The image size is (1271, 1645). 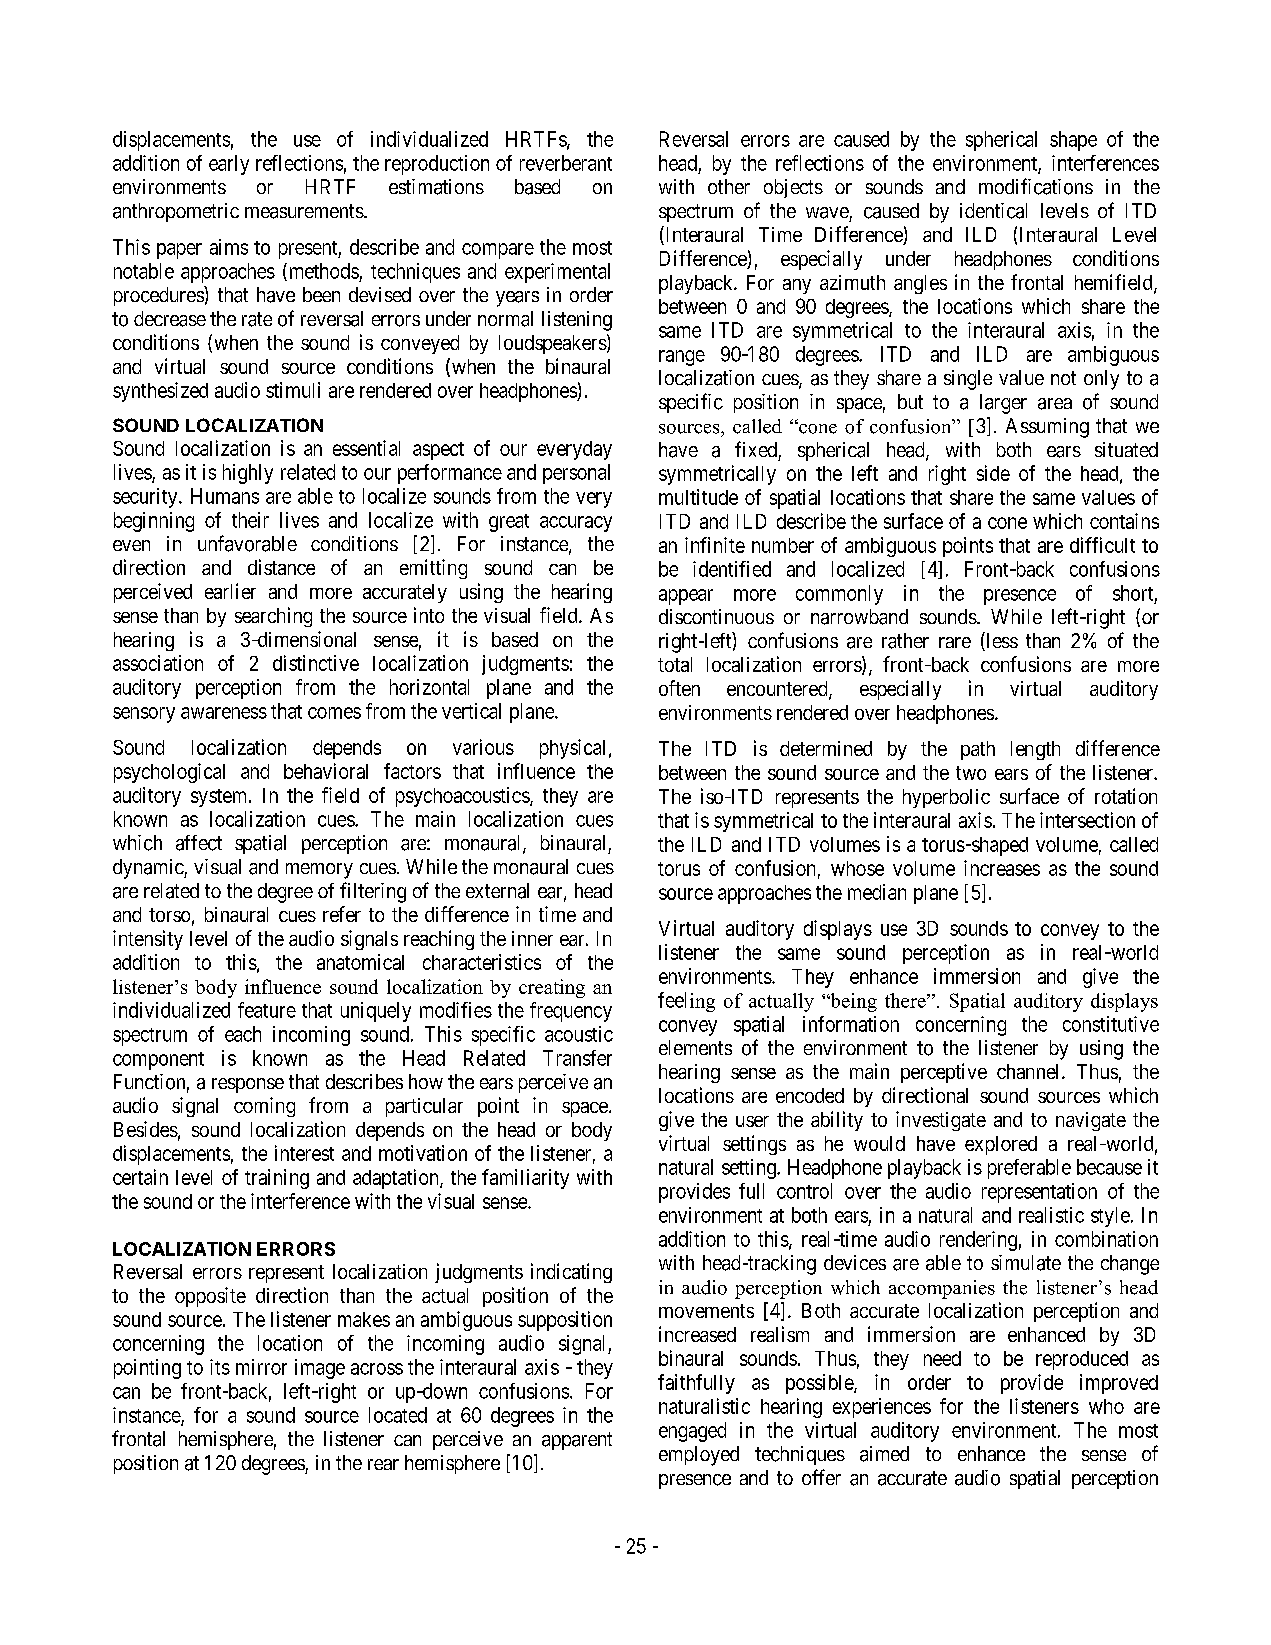 I want to click on apparent, so click(x=577, y=1441).
